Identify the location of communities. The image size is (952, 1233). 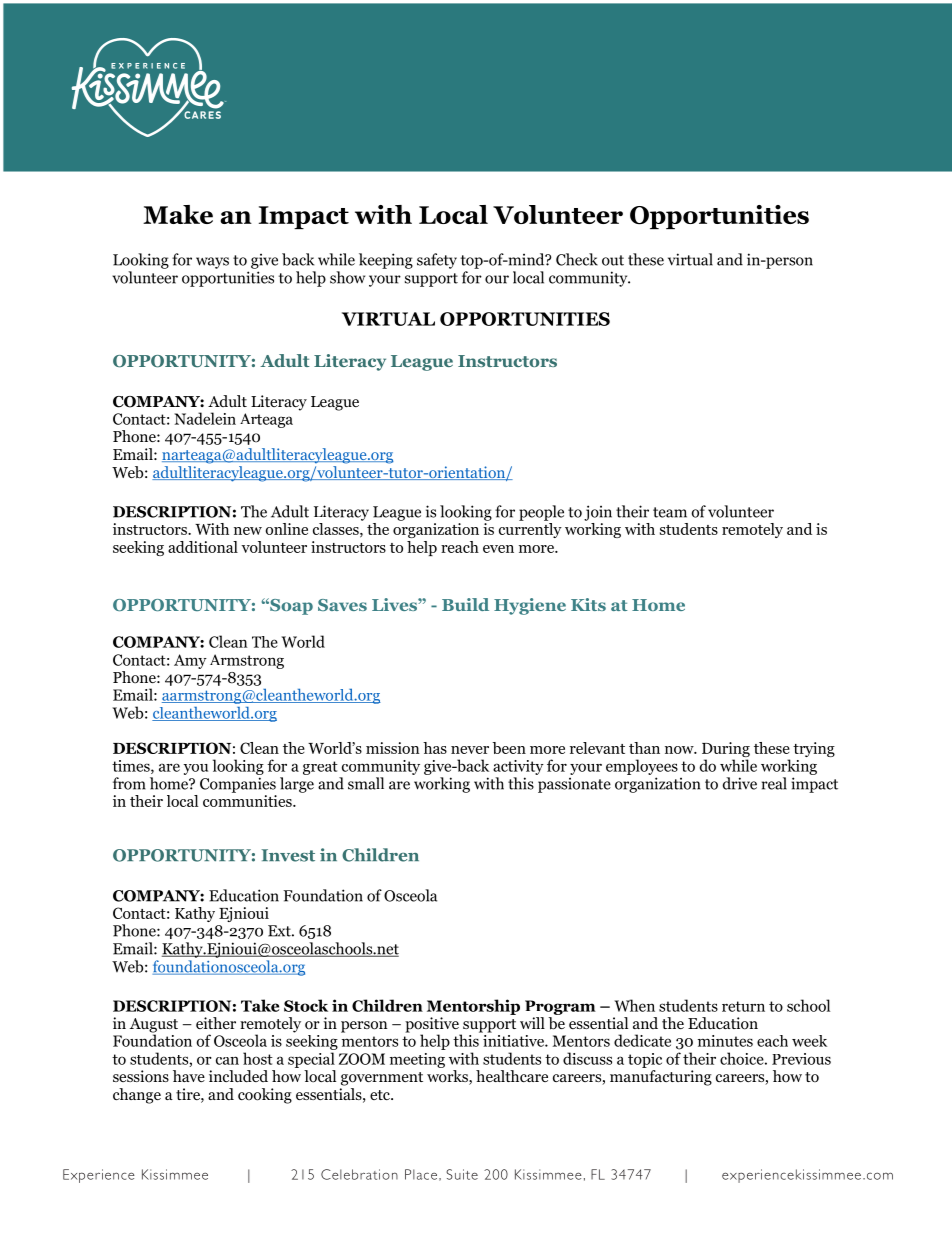
(248, 801).
